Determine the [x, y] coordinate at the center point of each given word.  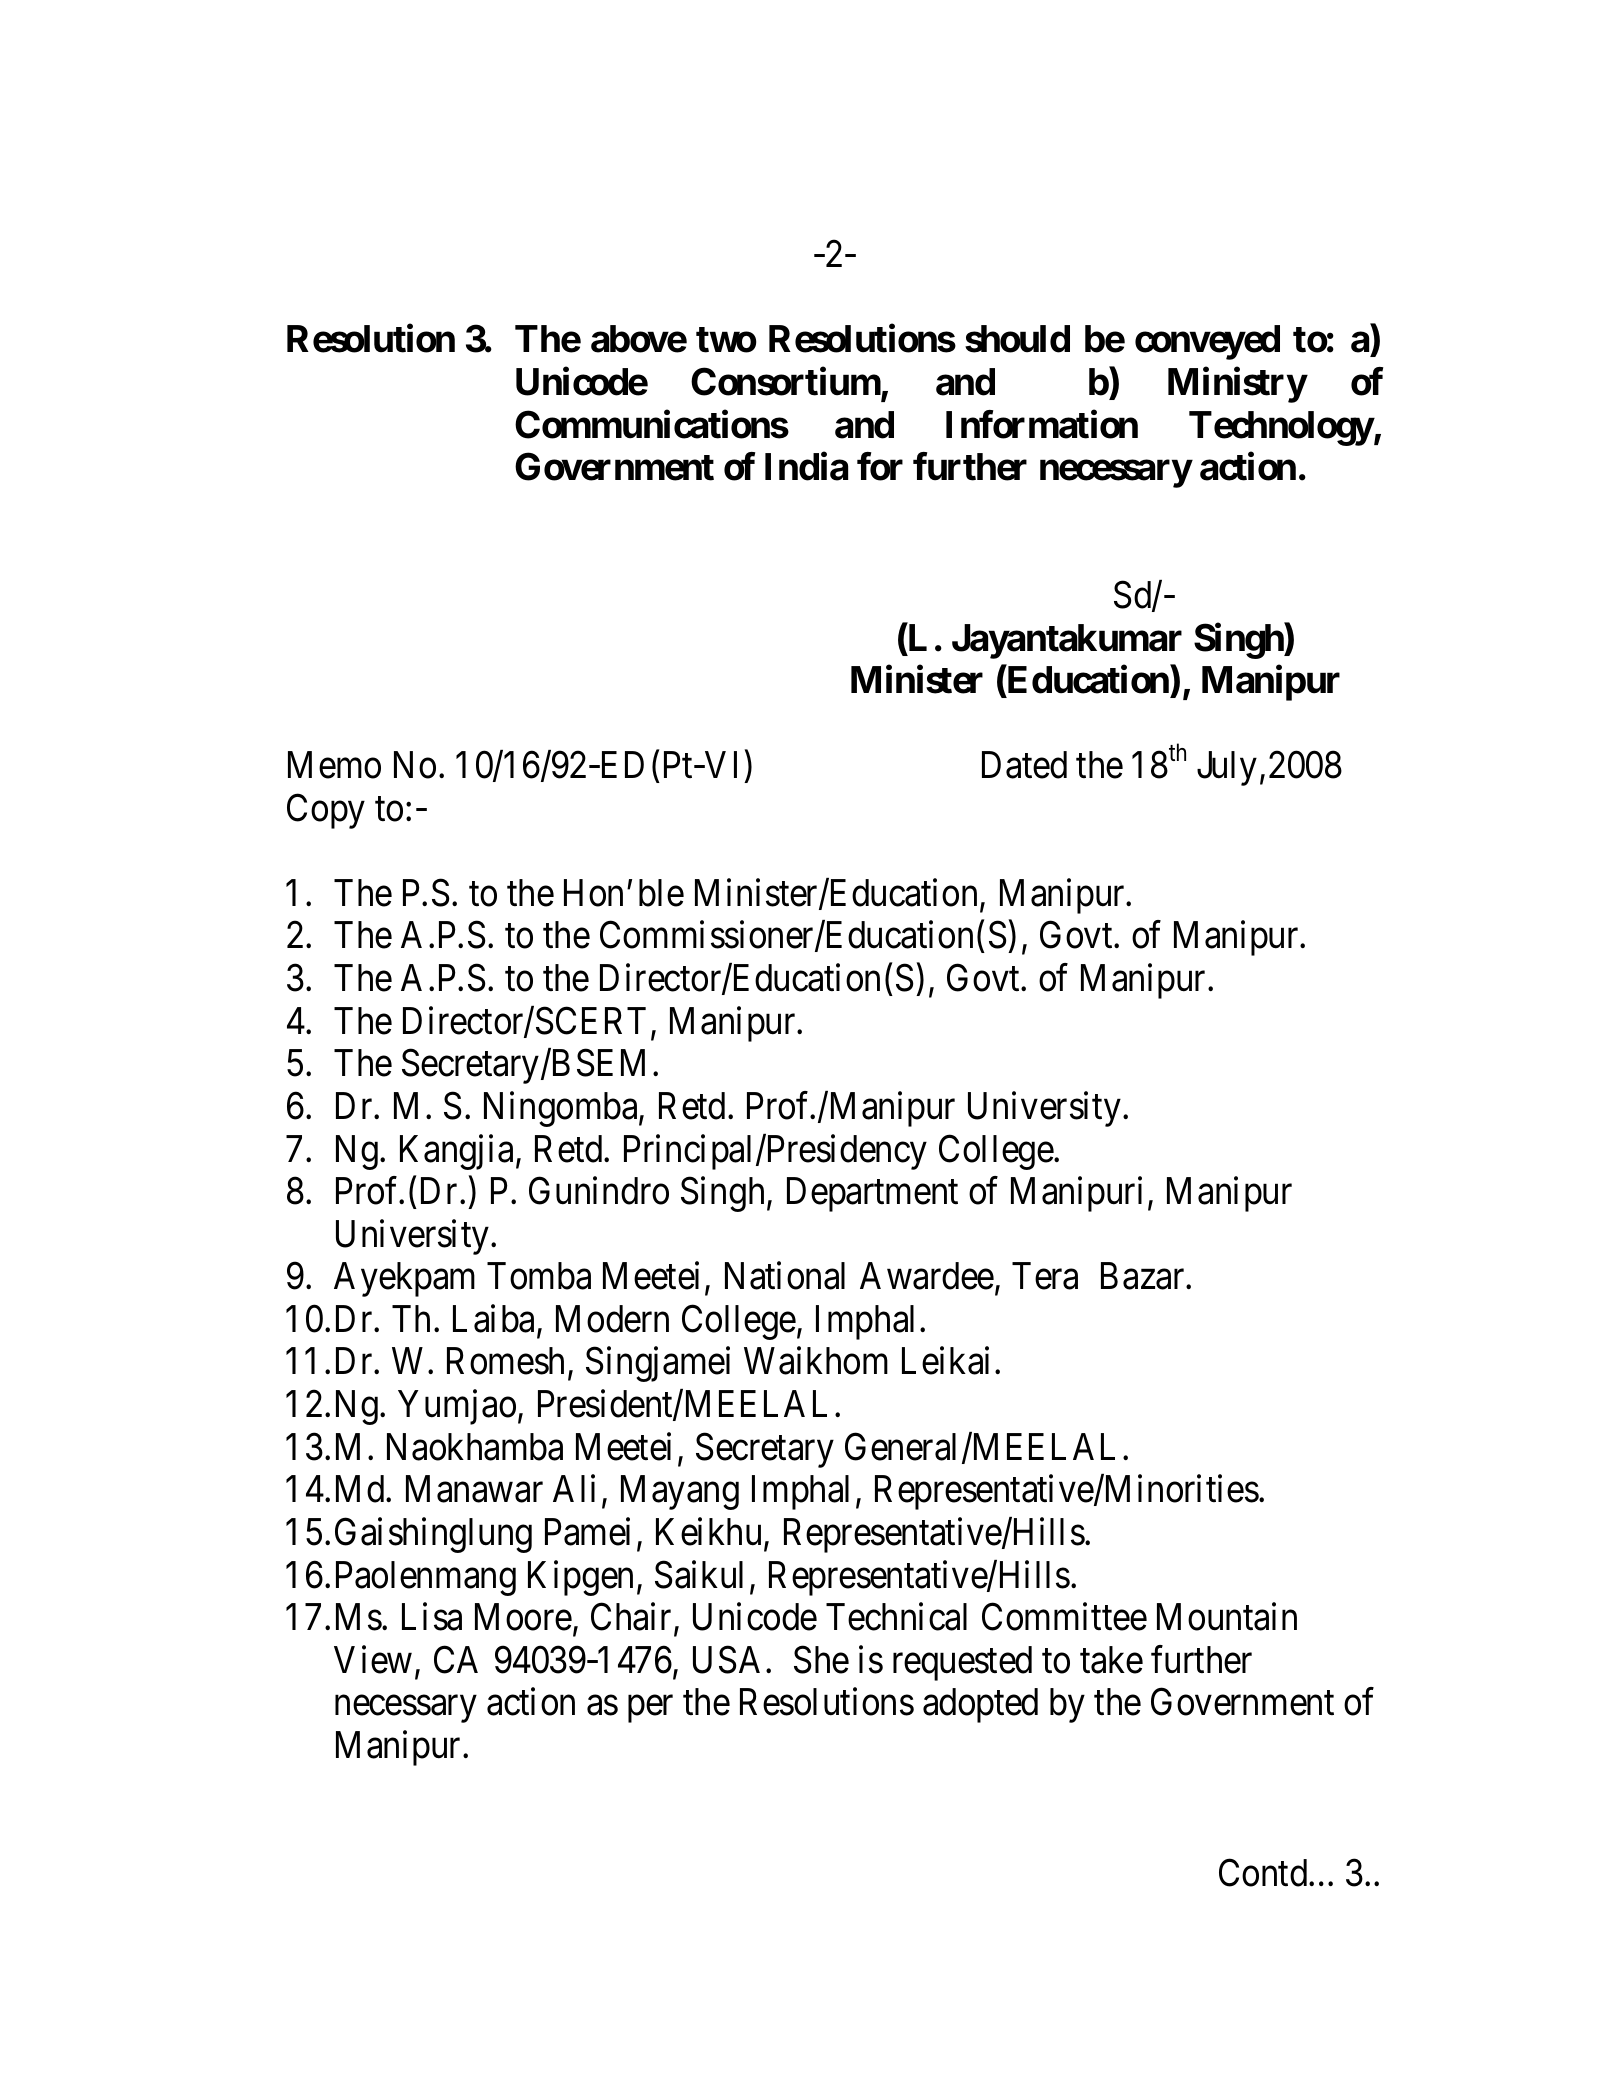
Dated [1024, 765]
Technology [1281, 428]
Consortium [786, 383]
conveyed [1207, 343]
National [785, 1276]
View [373, 1660]
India [806, 467]
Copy [326, 811]
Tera [1045, 1276]
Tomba [539, 1276]
